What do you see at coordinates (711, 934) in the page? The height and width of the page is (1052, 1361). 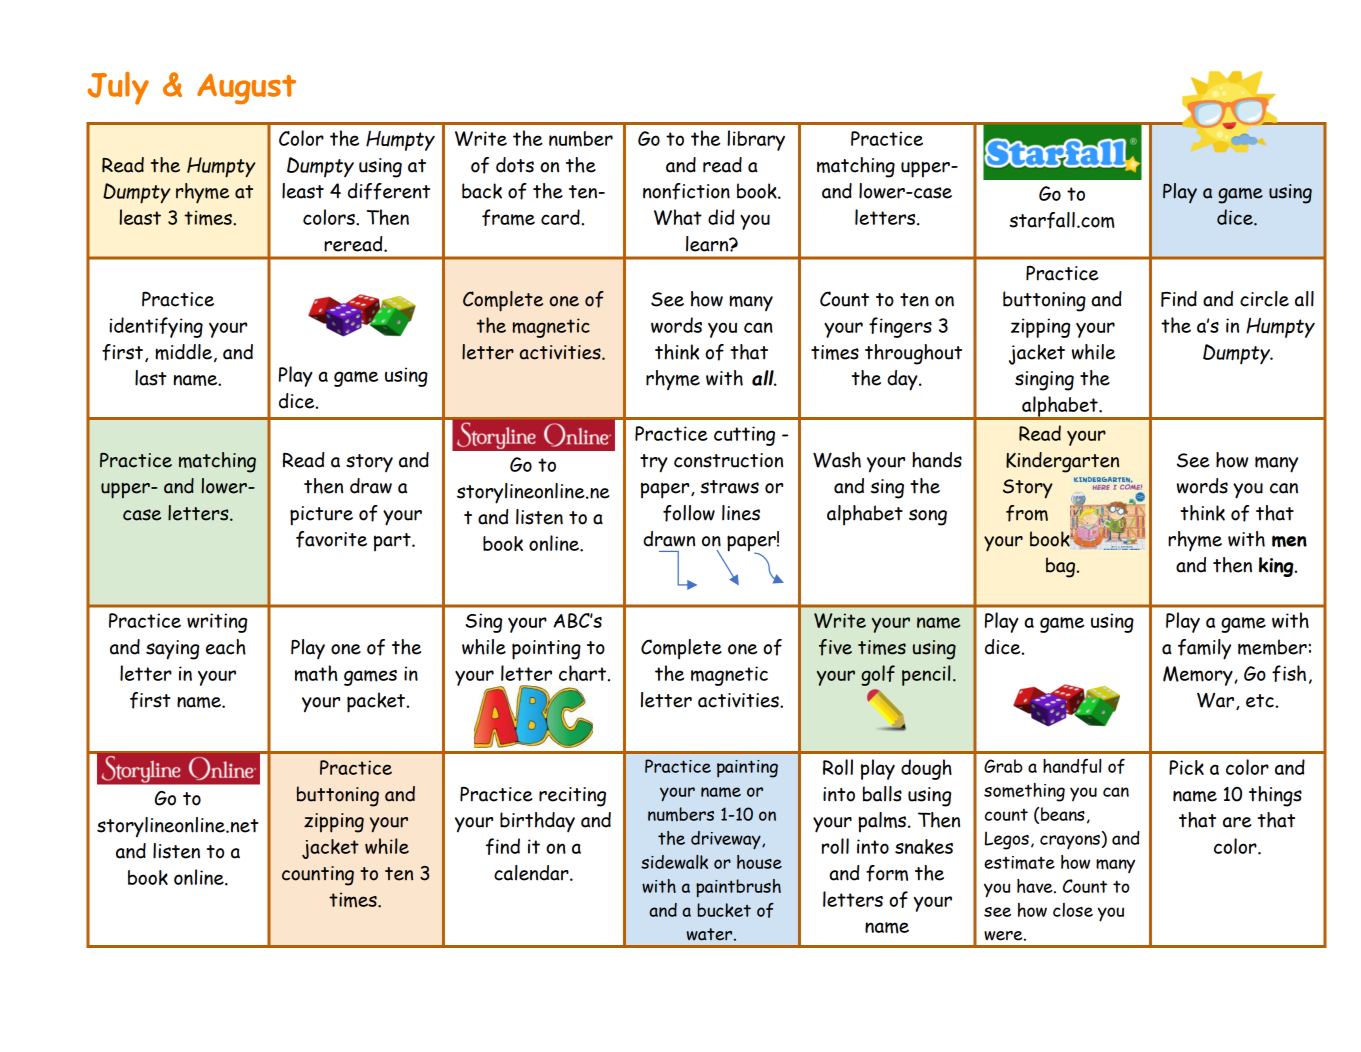 I see `water` at bounding box center [711, 934].
